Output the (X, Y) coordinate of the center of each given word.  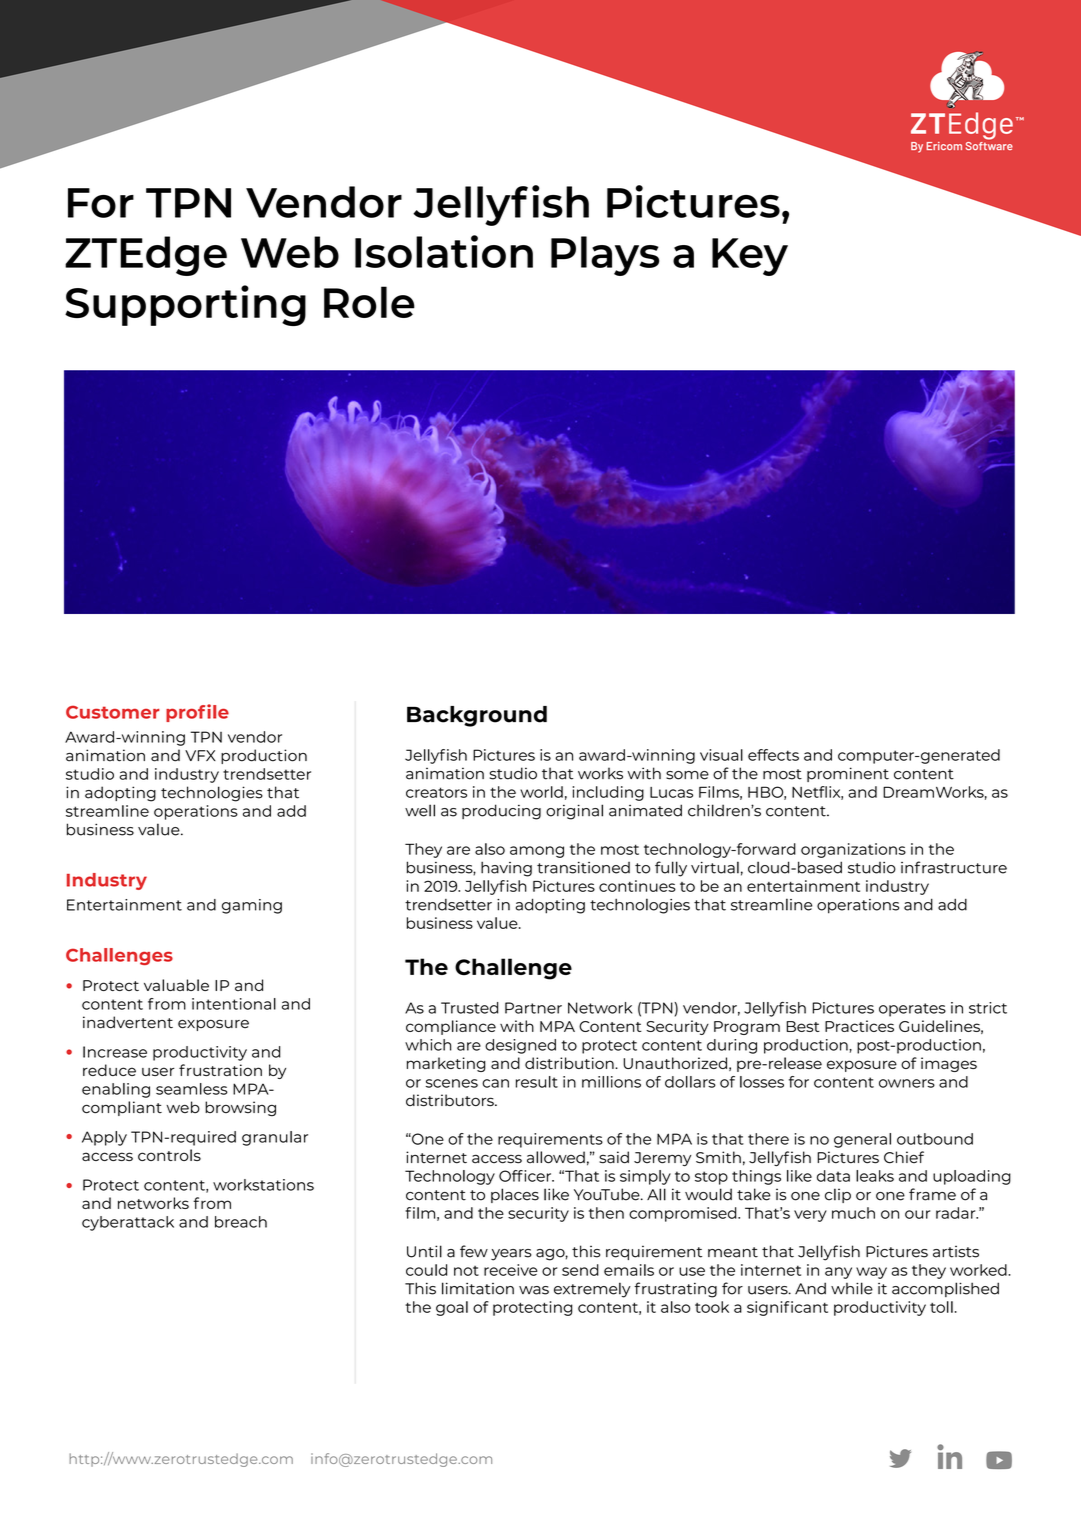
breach (241, 1222)
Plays (605, 256)
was (534, 1290)
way (871, 1273)
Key (750, 257)
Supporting (185, 305)
